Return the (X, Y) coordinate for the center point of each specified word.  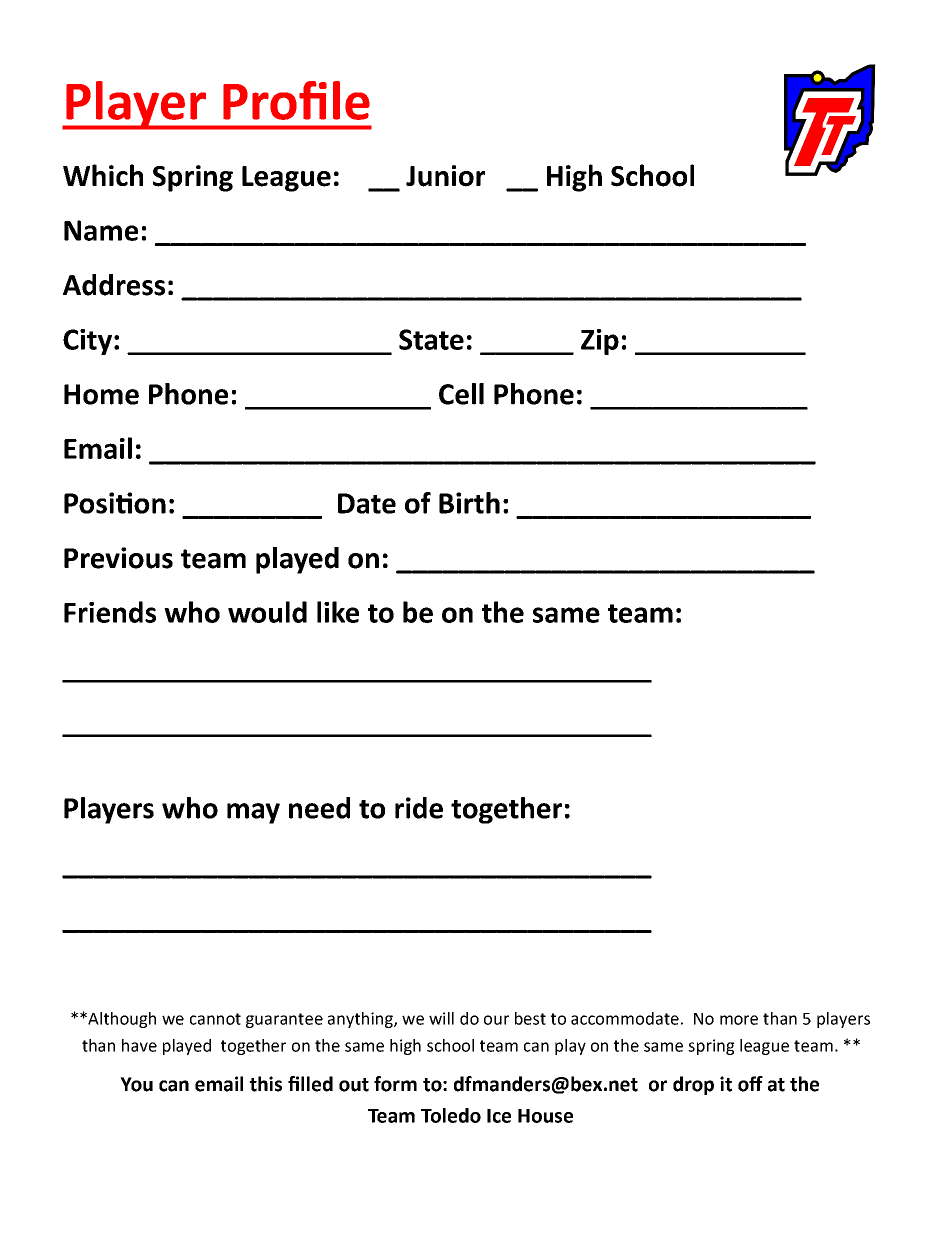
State (431, 339)
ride (419, 808)
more (739, 1020)
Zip (600, 342)
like (338, 612)
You (136, 1084)
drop (693, 1085)
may (253, 813)
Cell (461, 394)
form (395, 1084)
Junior (445, 176)
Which (103, 175)
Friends (110, 612)
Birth (469, 503)
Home (101, 394)
